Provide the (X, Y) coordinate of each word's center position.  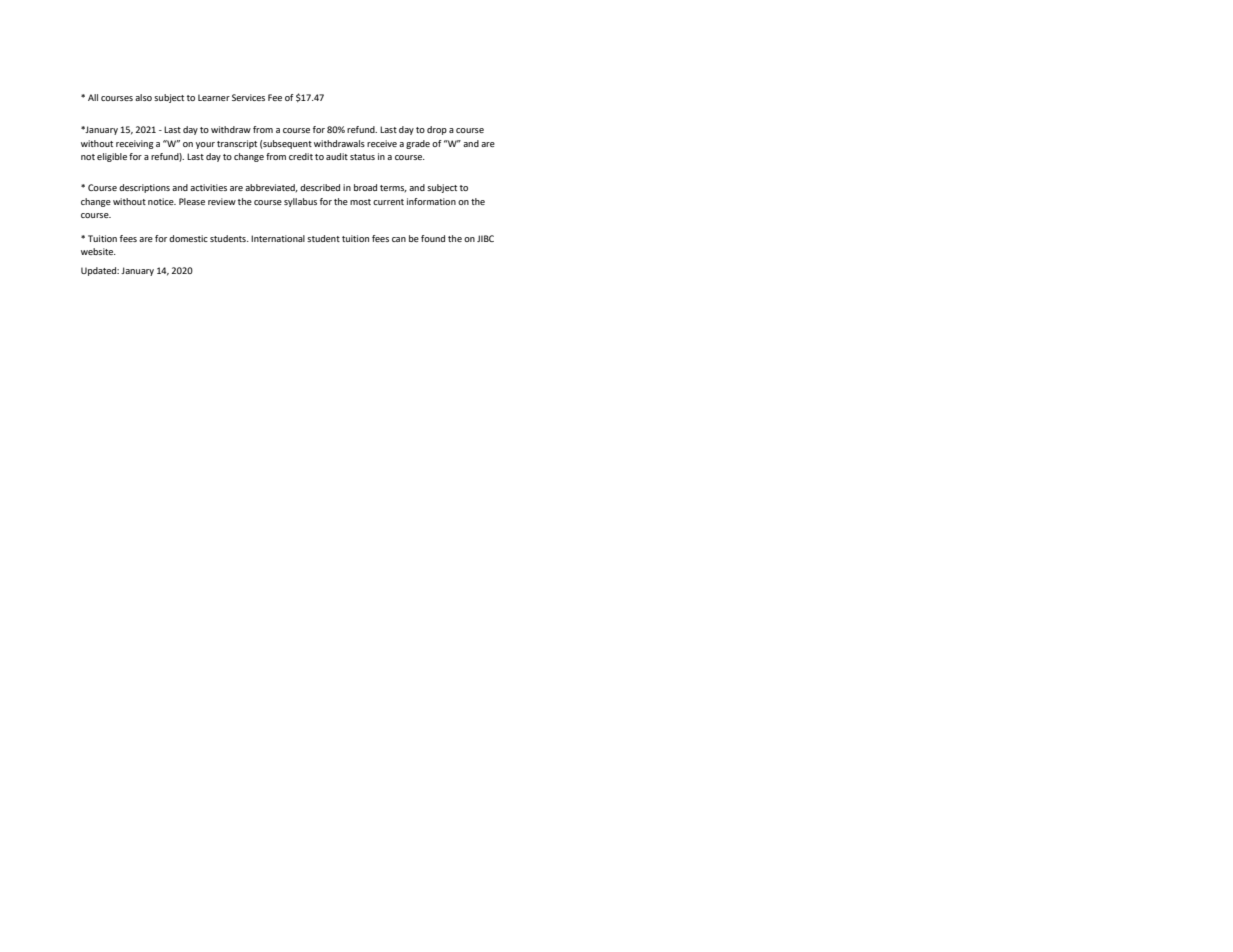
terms (393, 188)
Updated (100, 271)
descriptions (144, 188)
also (143, 97)
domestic (188, 238)
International (278, 238)
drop (437, 130)
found (433, 238)
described (320, 187)
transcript (237, 144)
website (98, 251)
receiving (135, 144)
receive (382, 143)
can (399, 239)
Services (248, 97)
